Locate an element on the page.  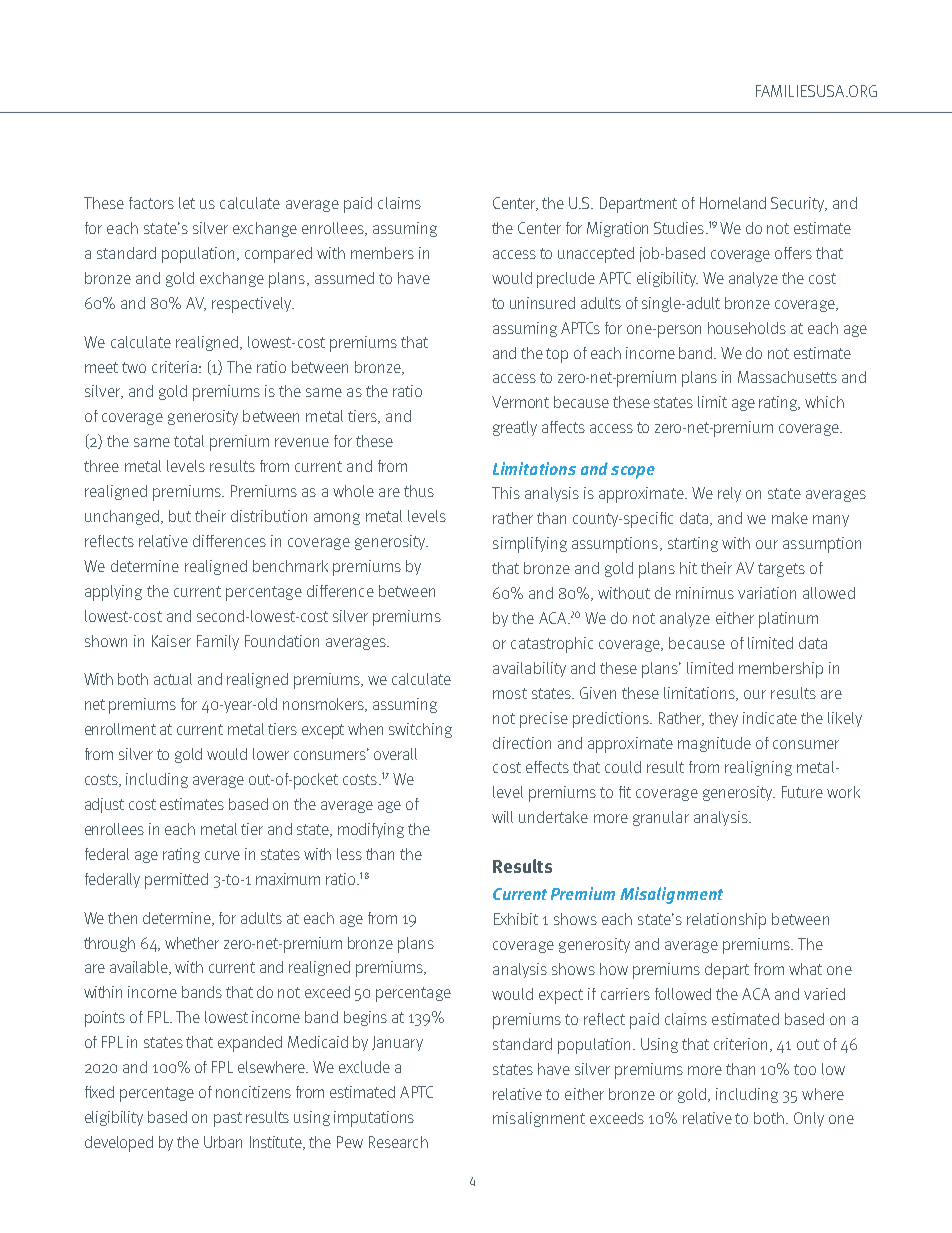
Only is located at coordinates (809, 1119).
